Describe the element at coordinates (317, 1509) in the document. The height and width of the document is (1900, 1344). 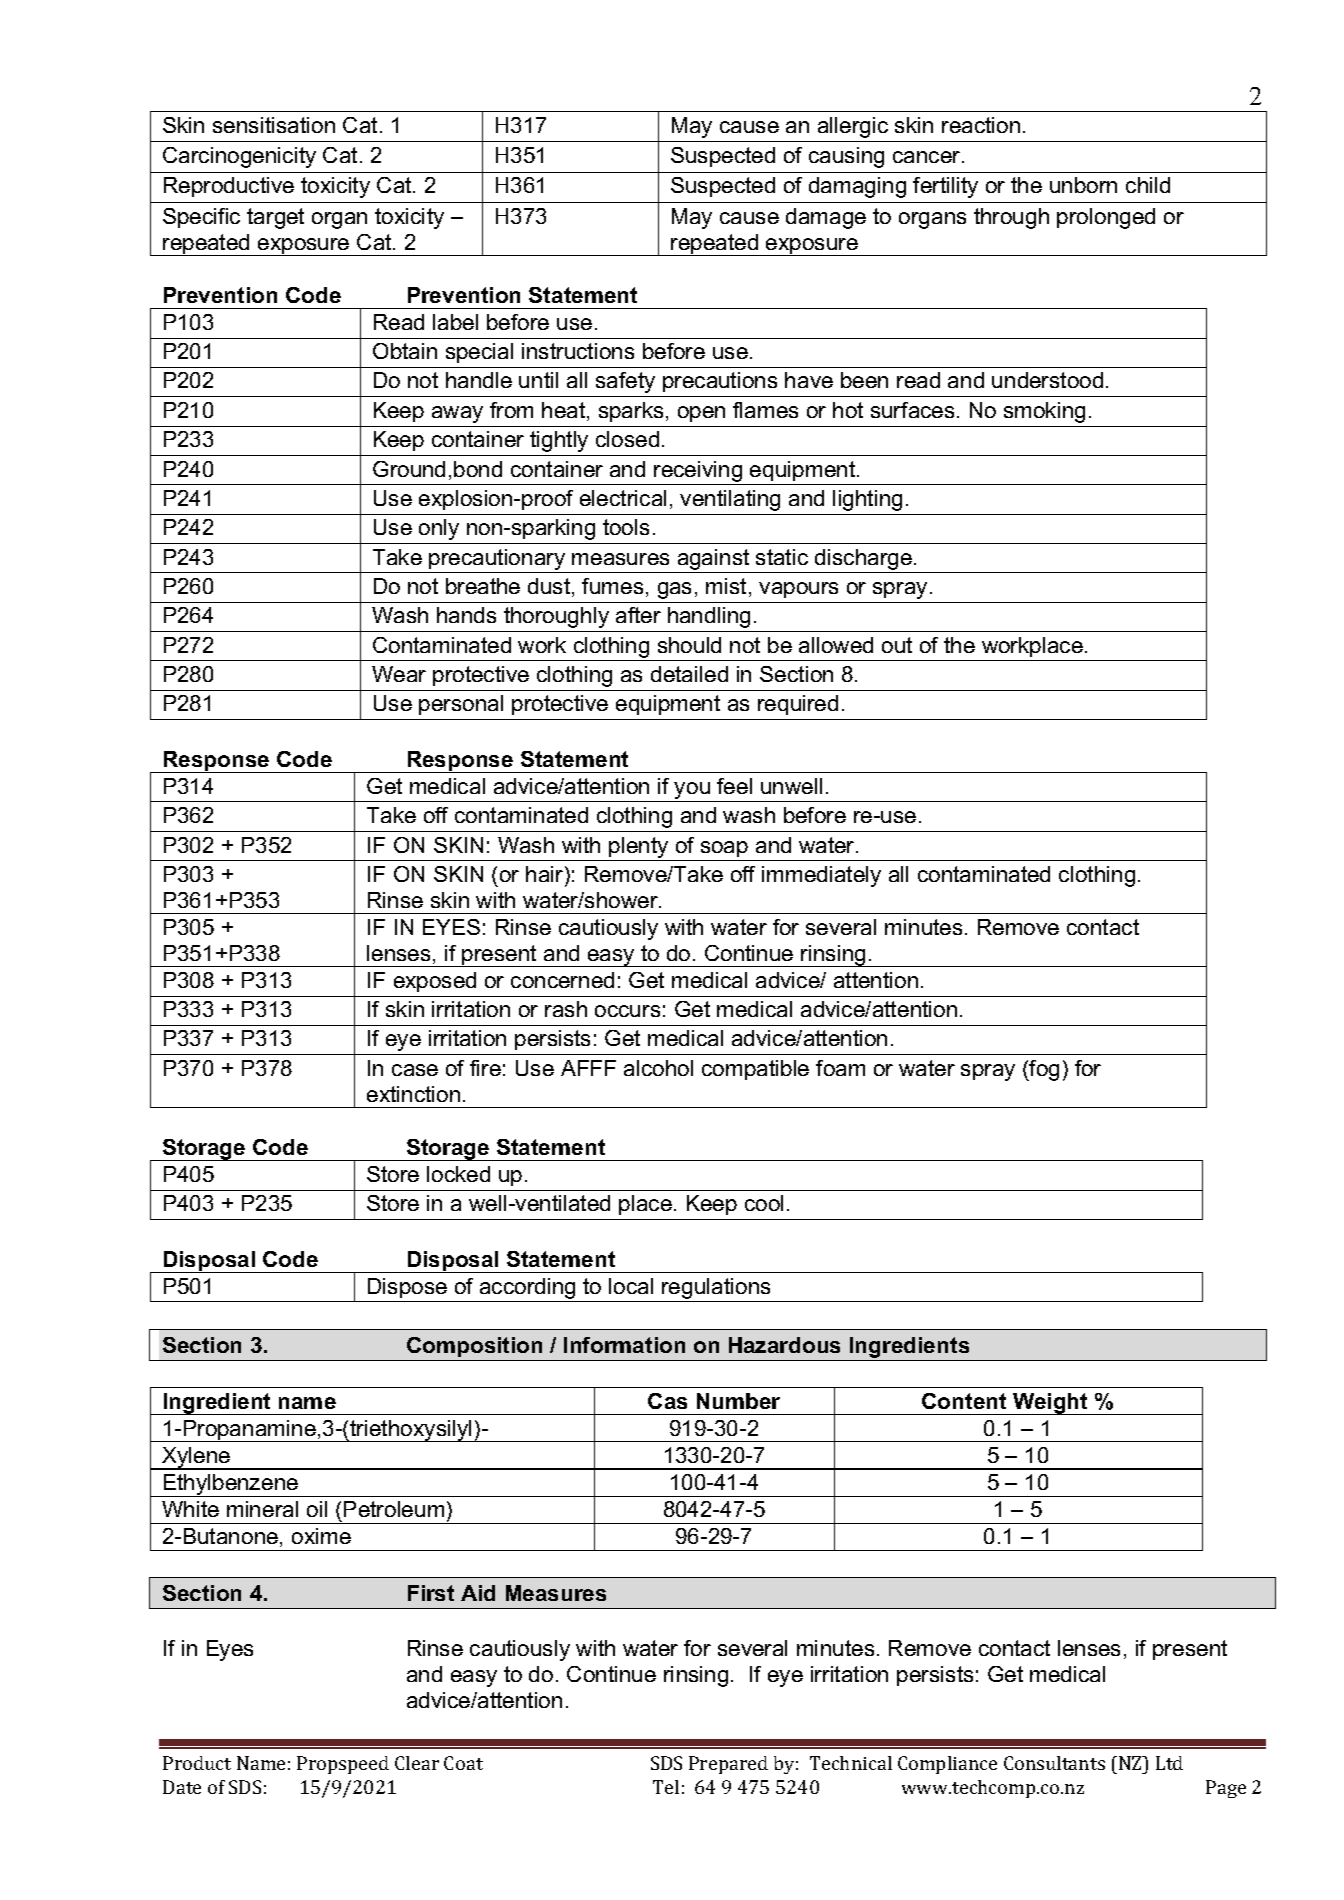
I see `oil` at that location.
